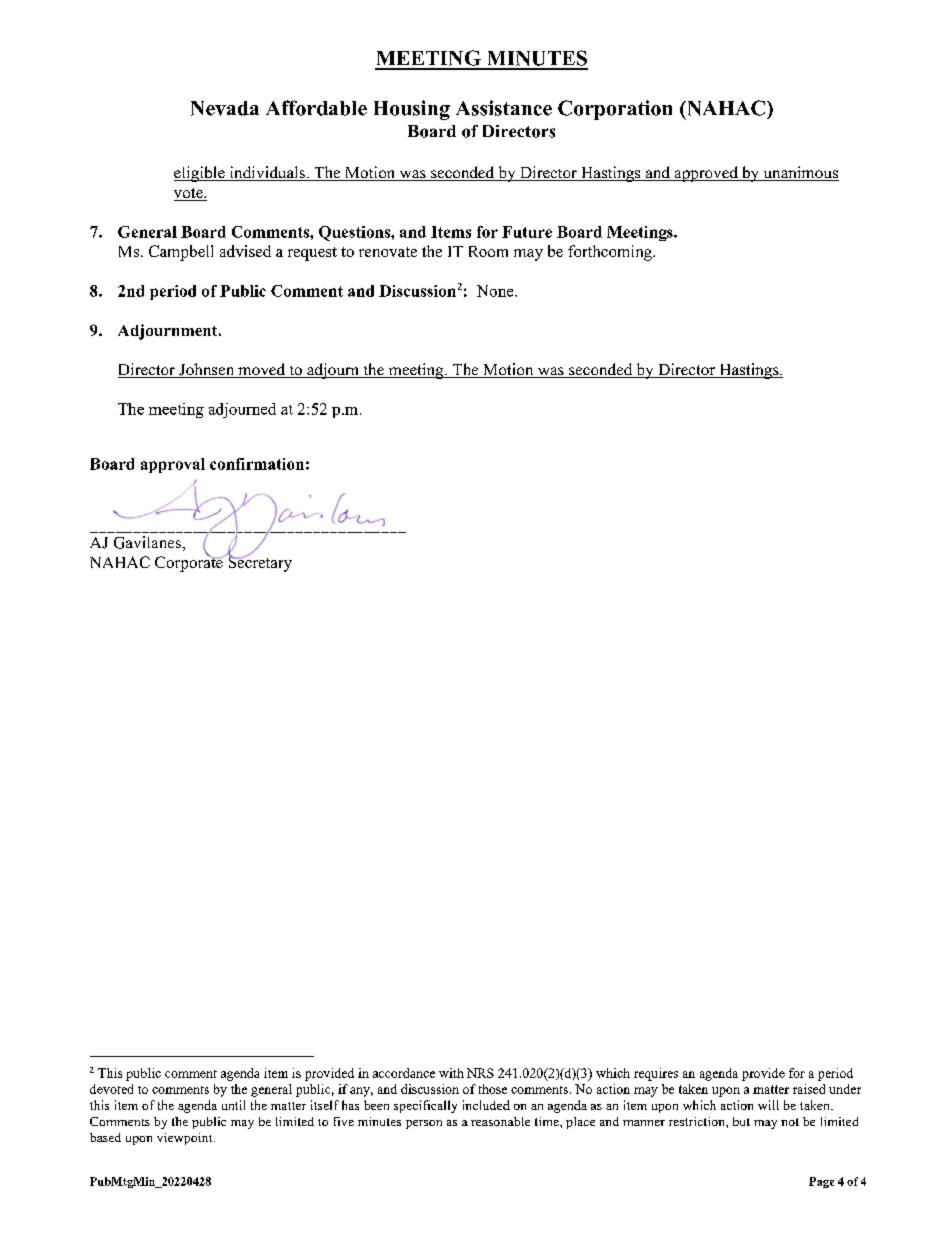 This document has width=952, height=1233. Describe the element at coordinates (186, 1139) in the document. I see `viewpoint` at that location.
